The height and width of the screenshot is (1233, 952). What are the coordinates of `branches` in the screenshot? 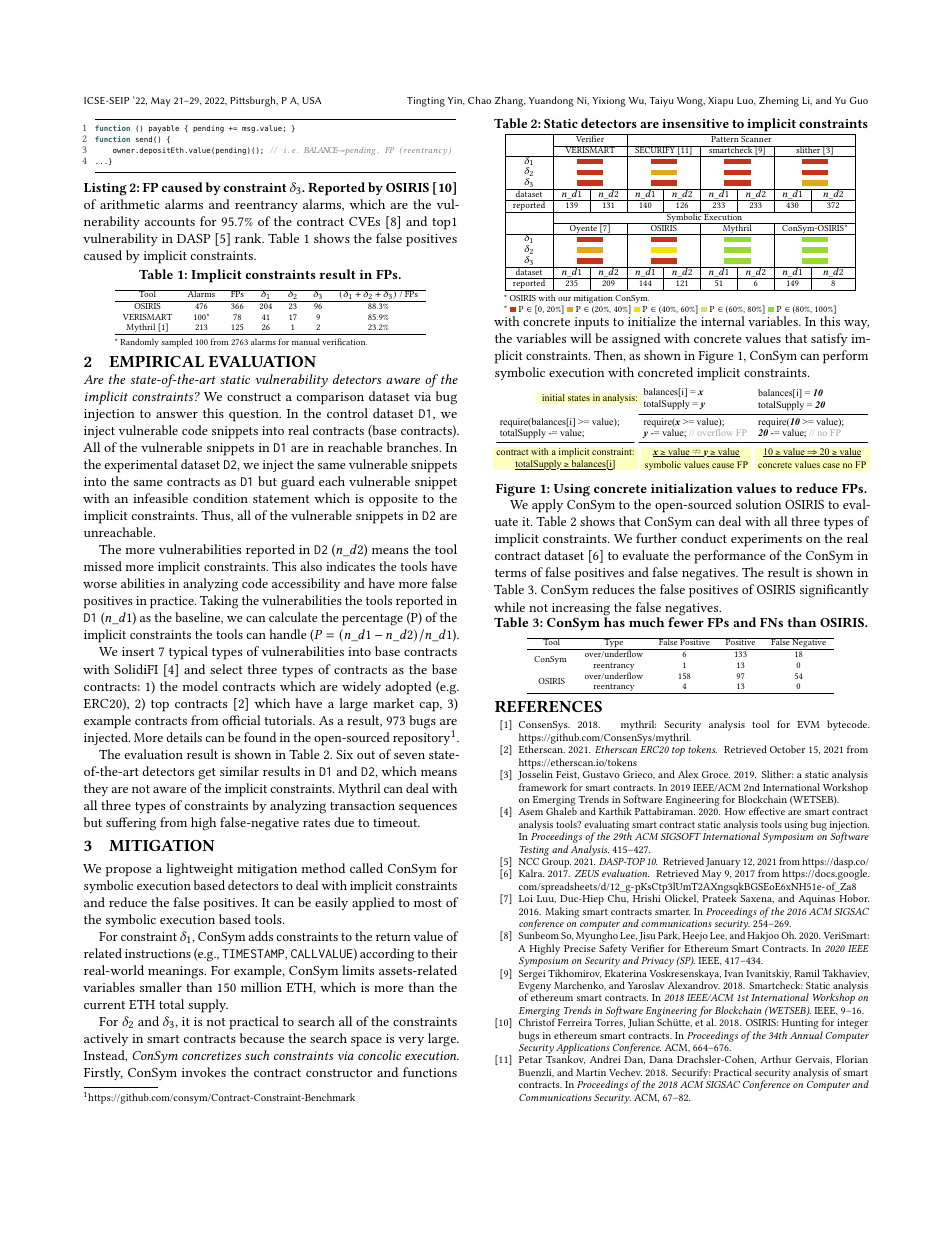 It's located at (414, 447).
